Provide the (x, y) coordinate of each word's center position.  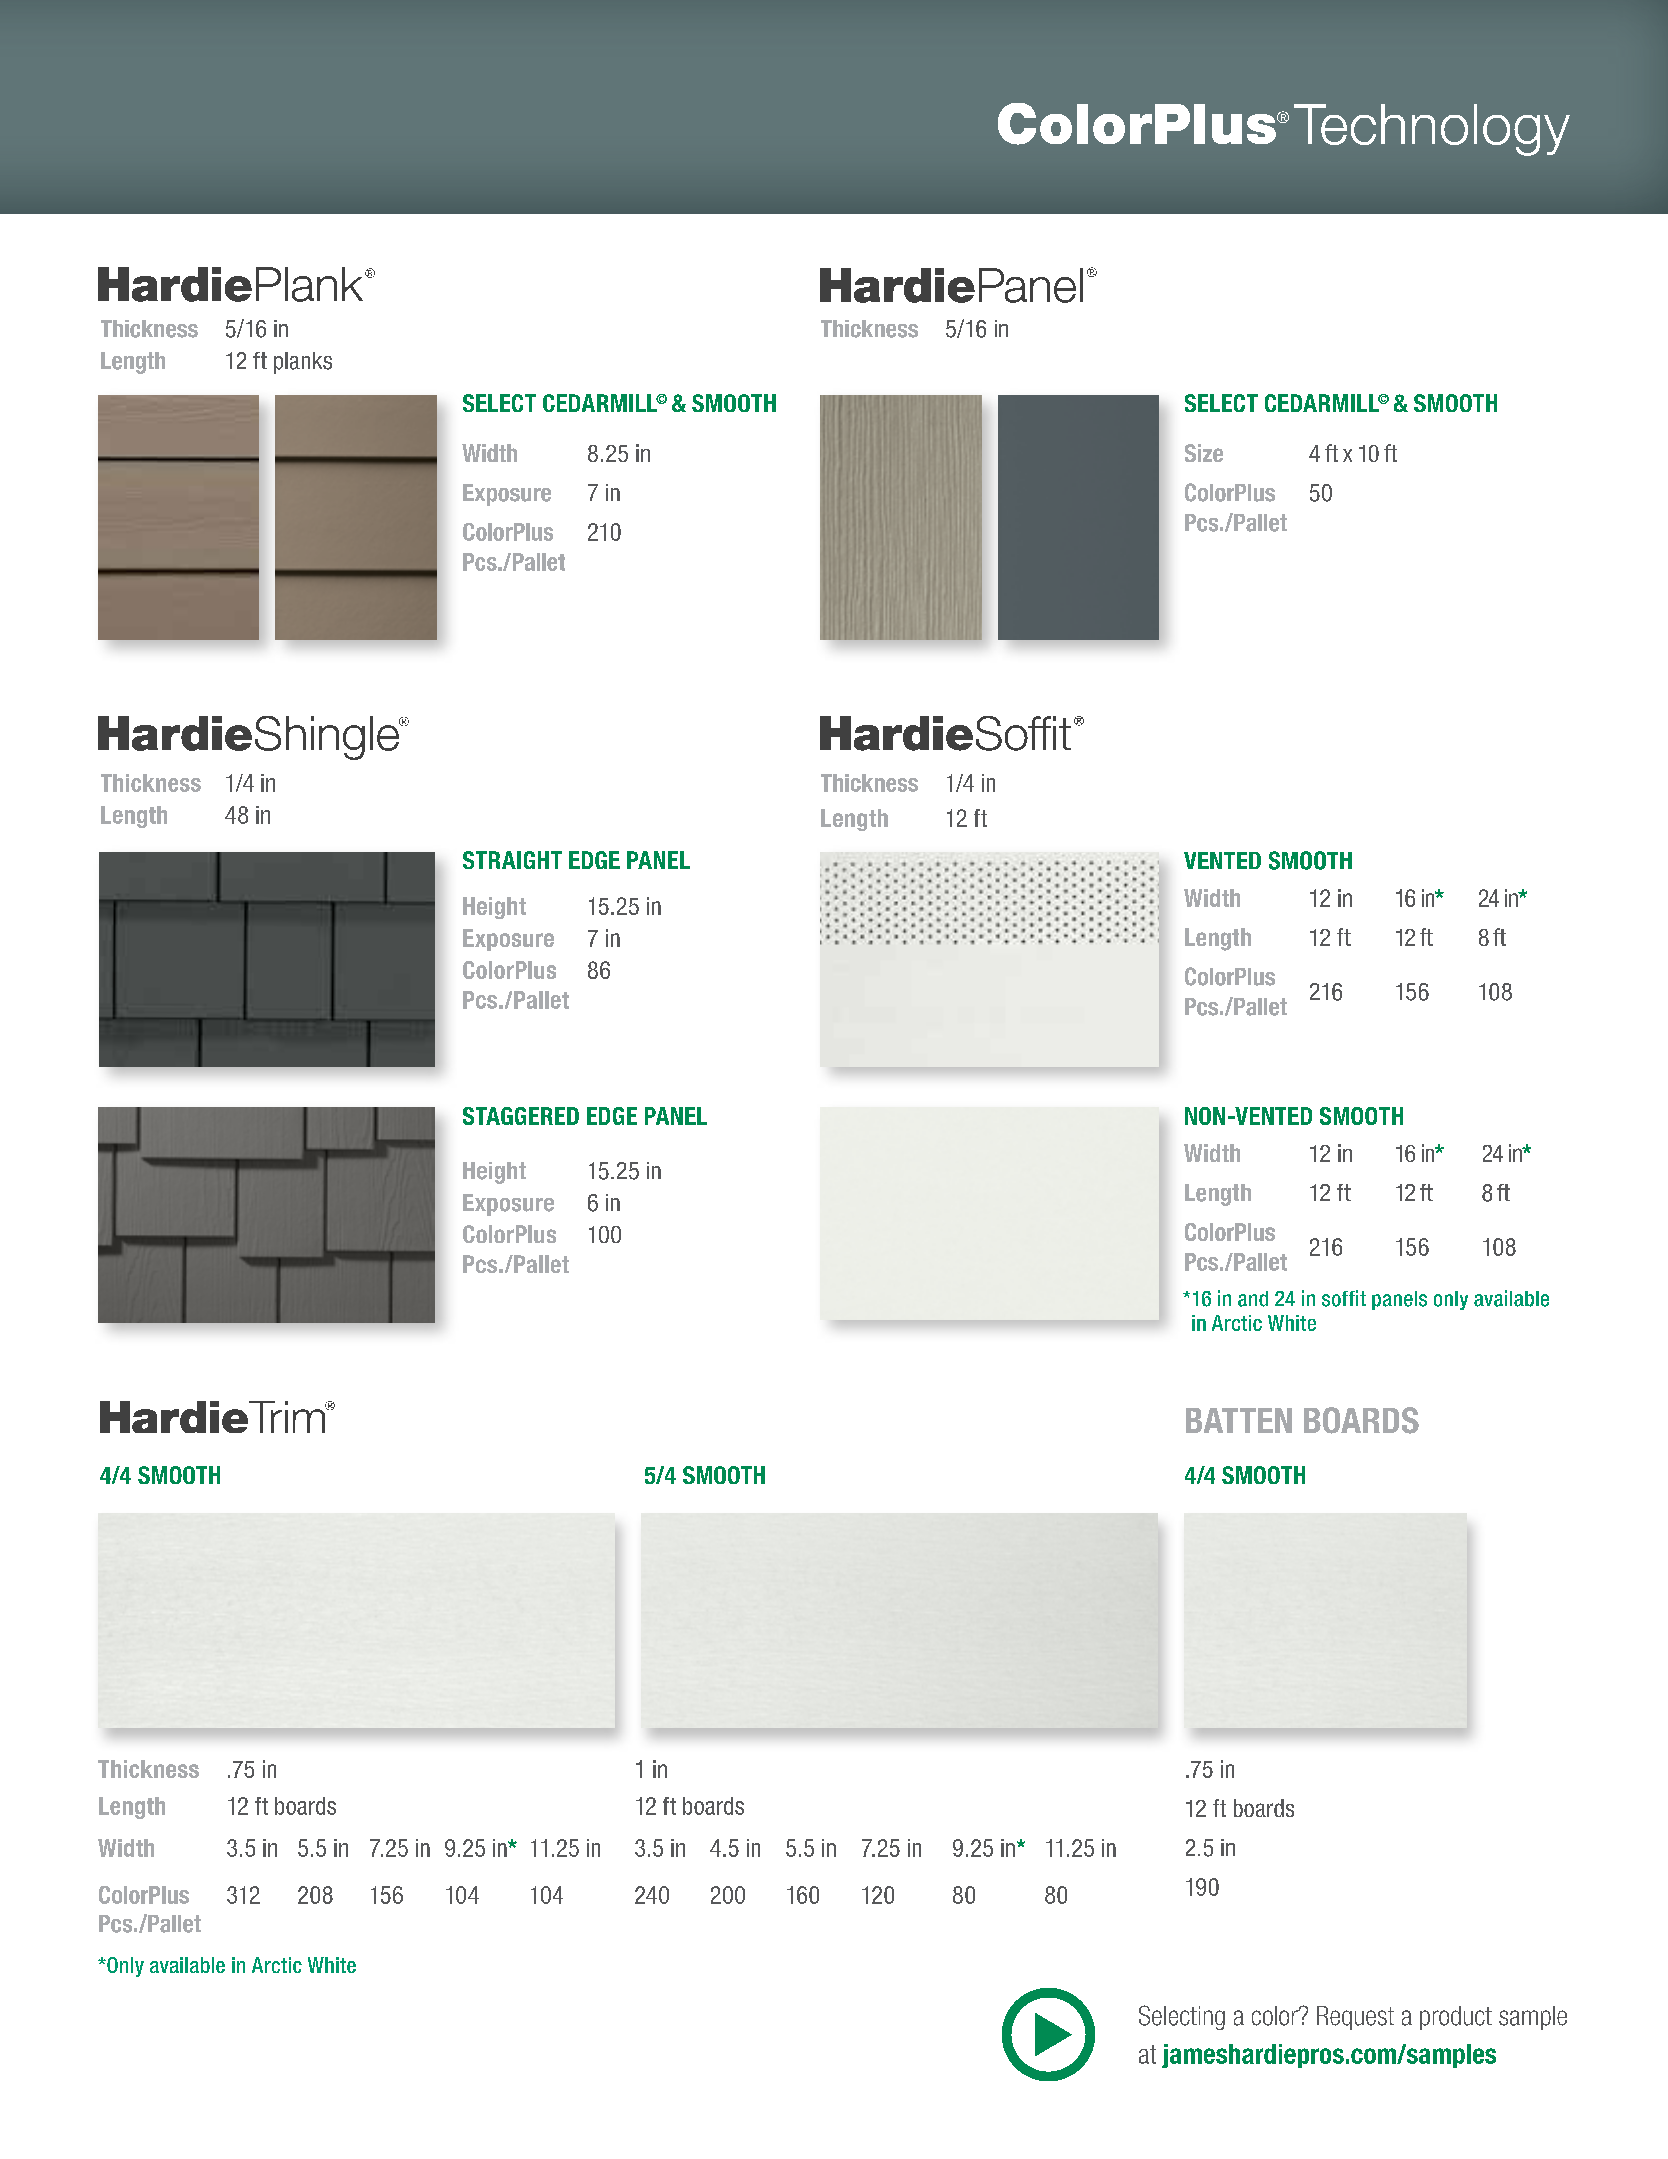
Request (1355, 2018)
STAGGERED (521, 1116)
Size (1204, 453)
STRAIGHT (512, 860)
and (1253, 1299)
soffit (1344, 1298)
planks (303, 363)
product (1456, 2018)
